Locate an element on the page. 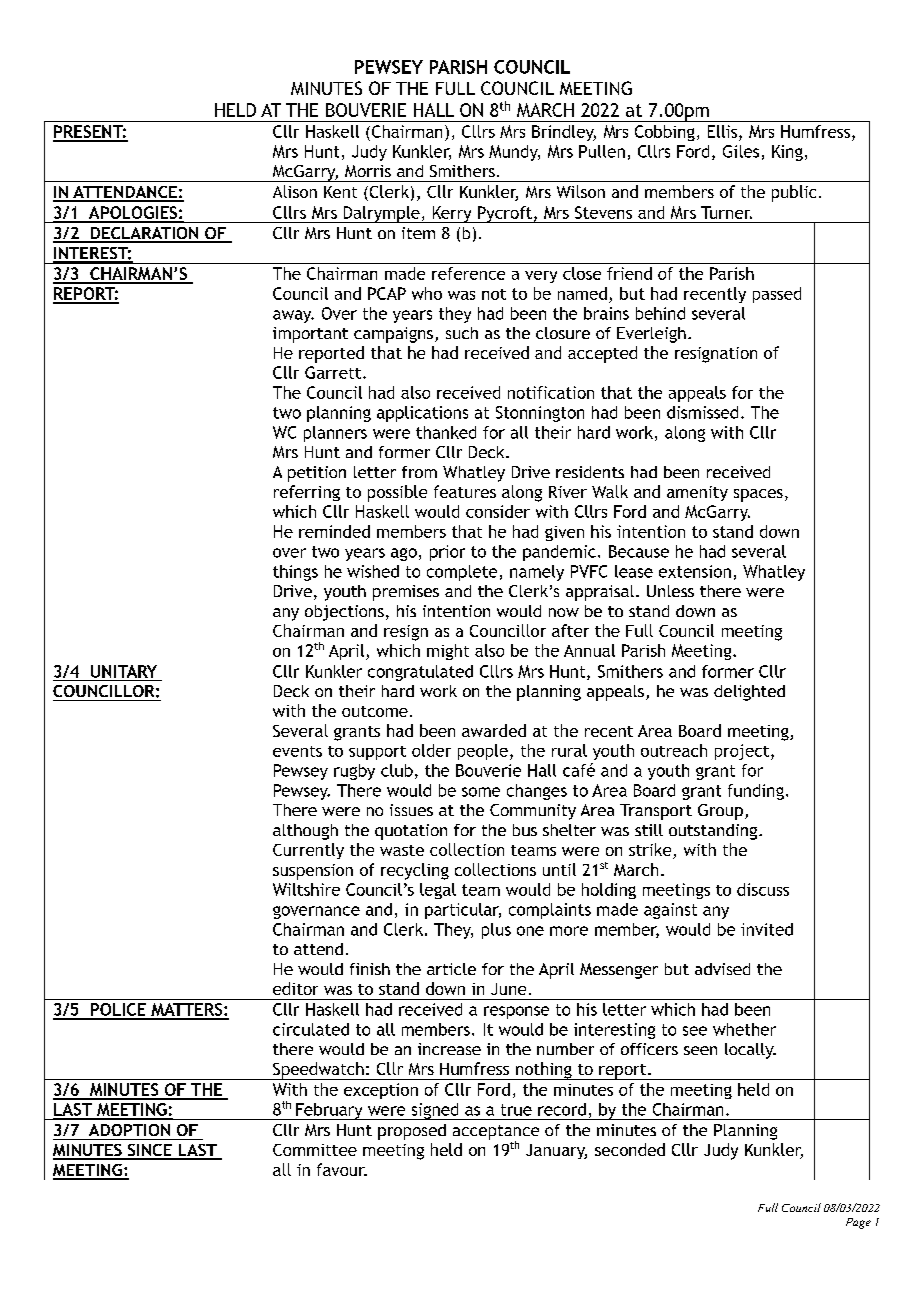 The image size is (924, 1308). advised is located at coordinates (722, 969).
